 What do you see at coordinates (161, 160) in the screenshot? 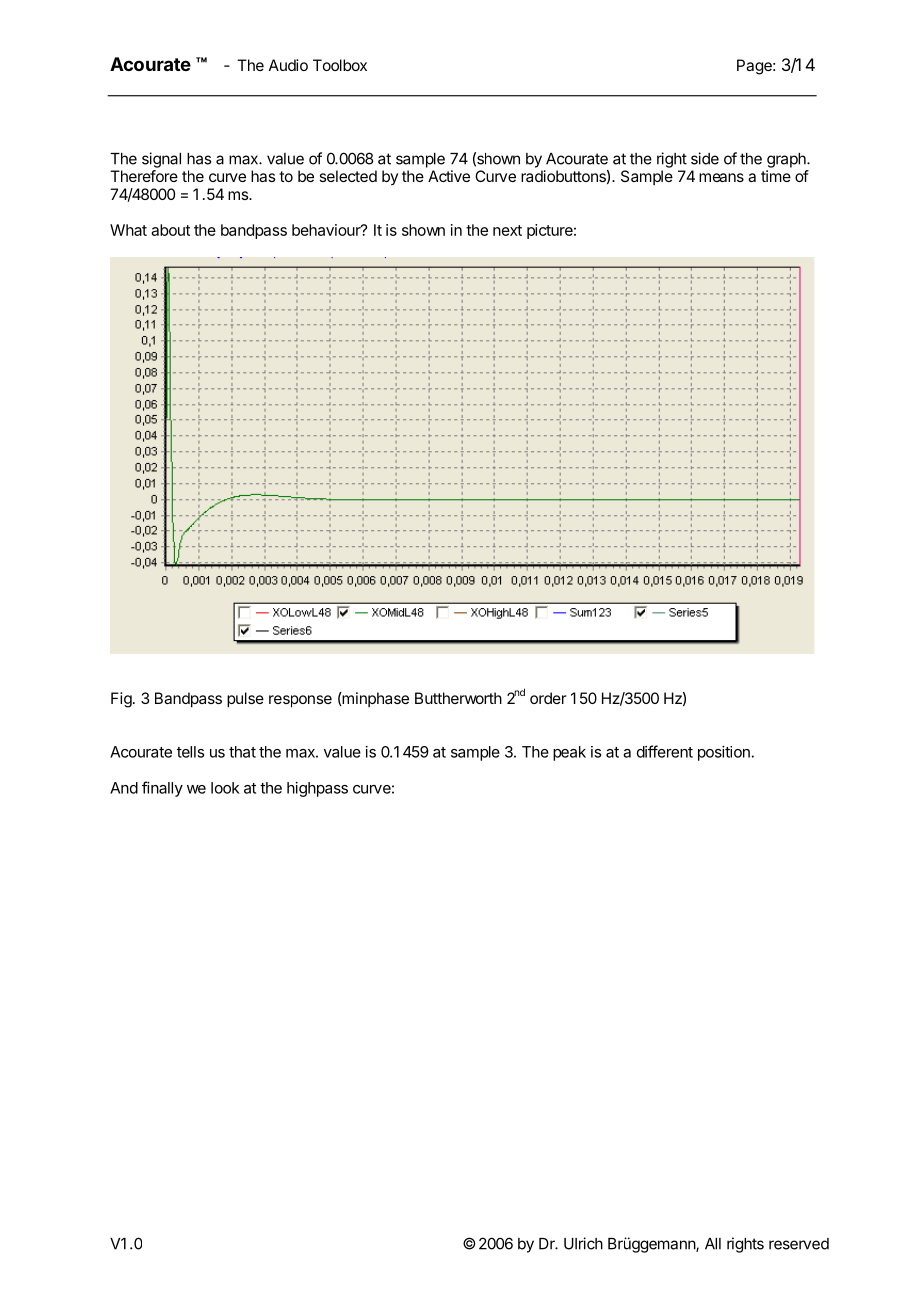
I see `signal` at bounding box center [161, 160].
